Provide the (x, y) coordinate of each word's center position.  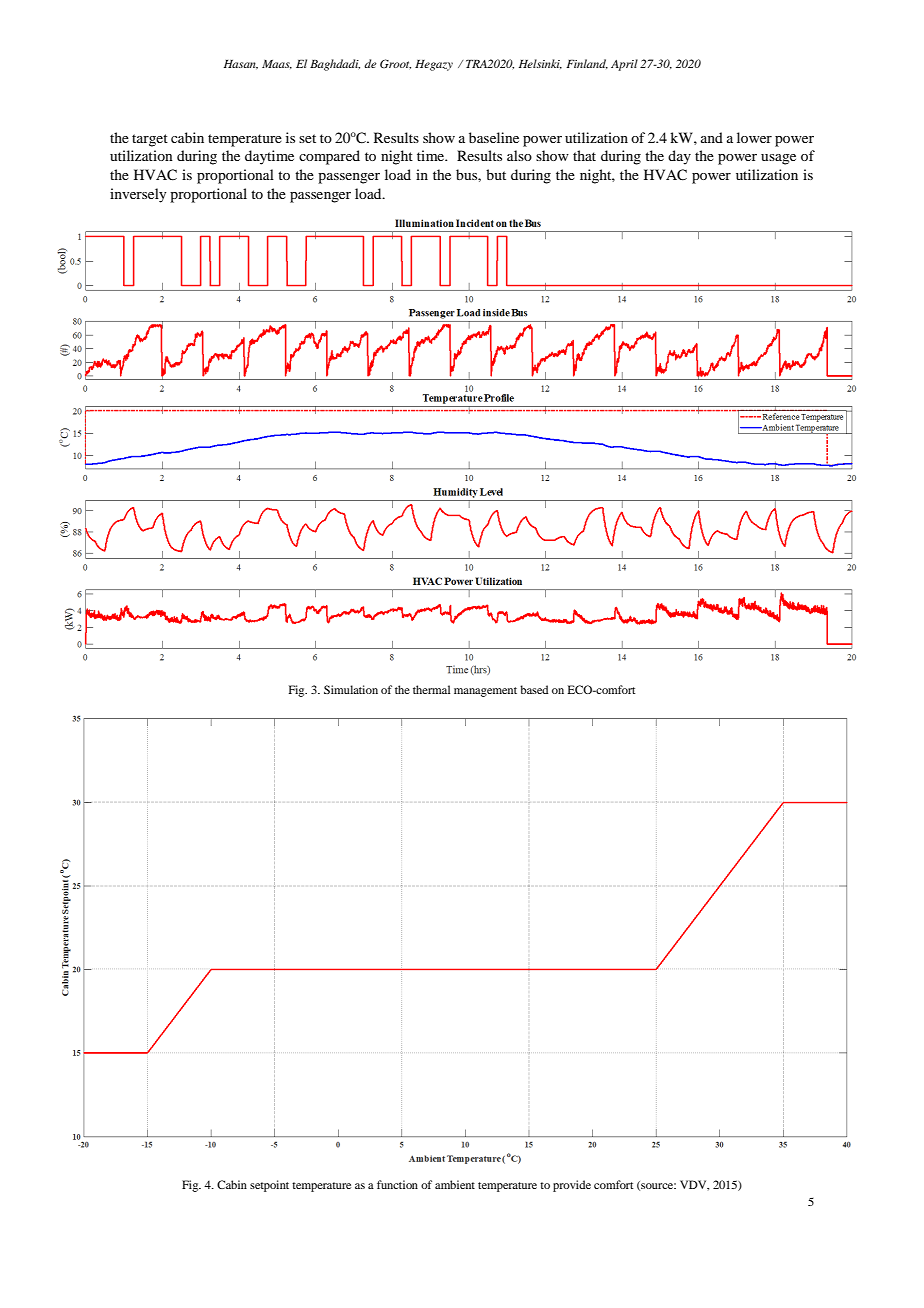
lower (754, 137)
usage (778, 159)
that (584, 155)
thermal (431, 689)
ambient (455, 1184)
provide (572, 1186)
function (397, 1184)
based (534, 689)
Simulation (351, 689)
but (496, 174)
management (485, 692)
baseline (494, 137)
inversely (138, 195)
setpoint (269, 1186)
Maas (277, 64)
